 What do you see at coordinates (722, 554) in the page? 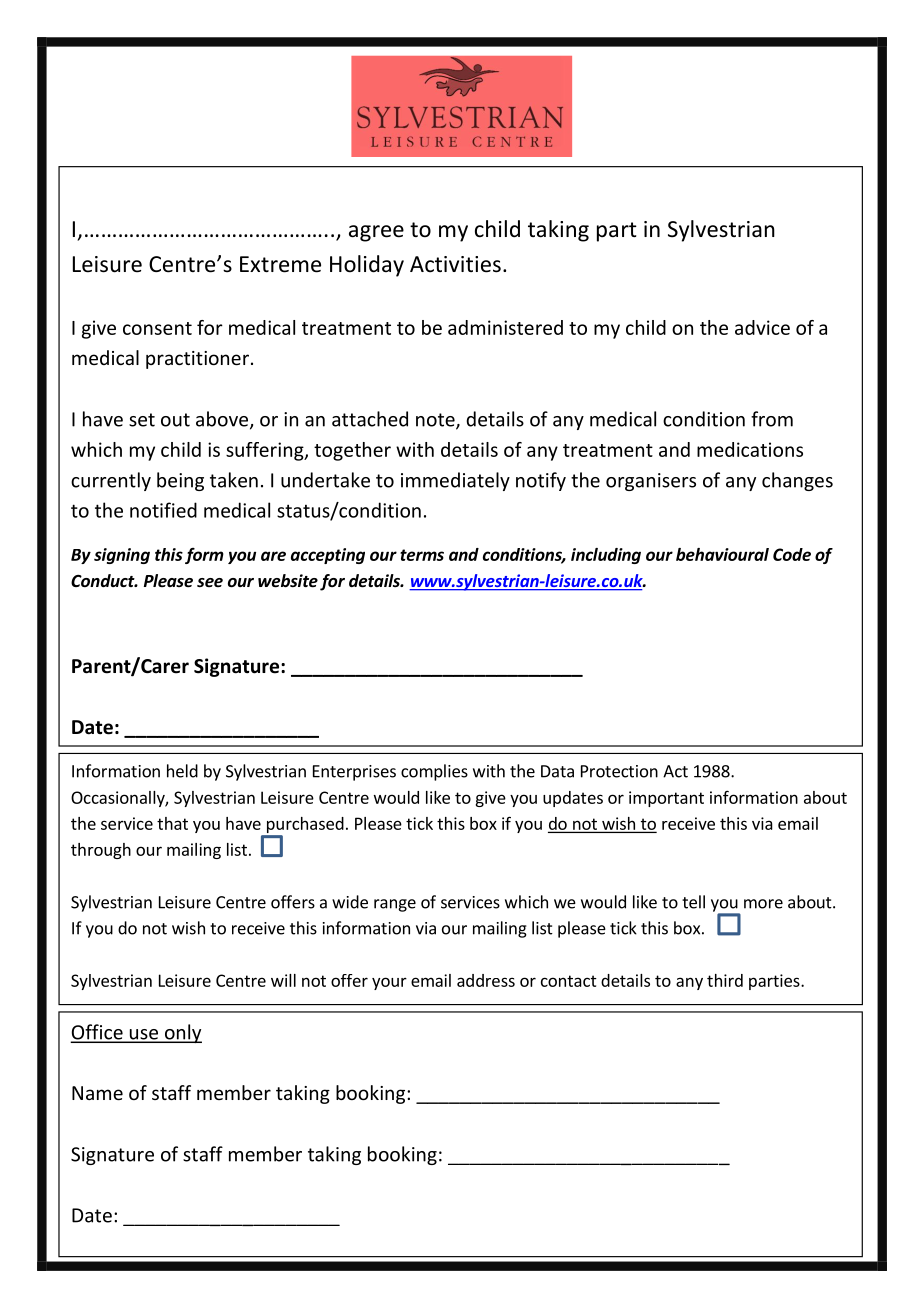
I see `behavioural` at bounding box center [722, 554].
